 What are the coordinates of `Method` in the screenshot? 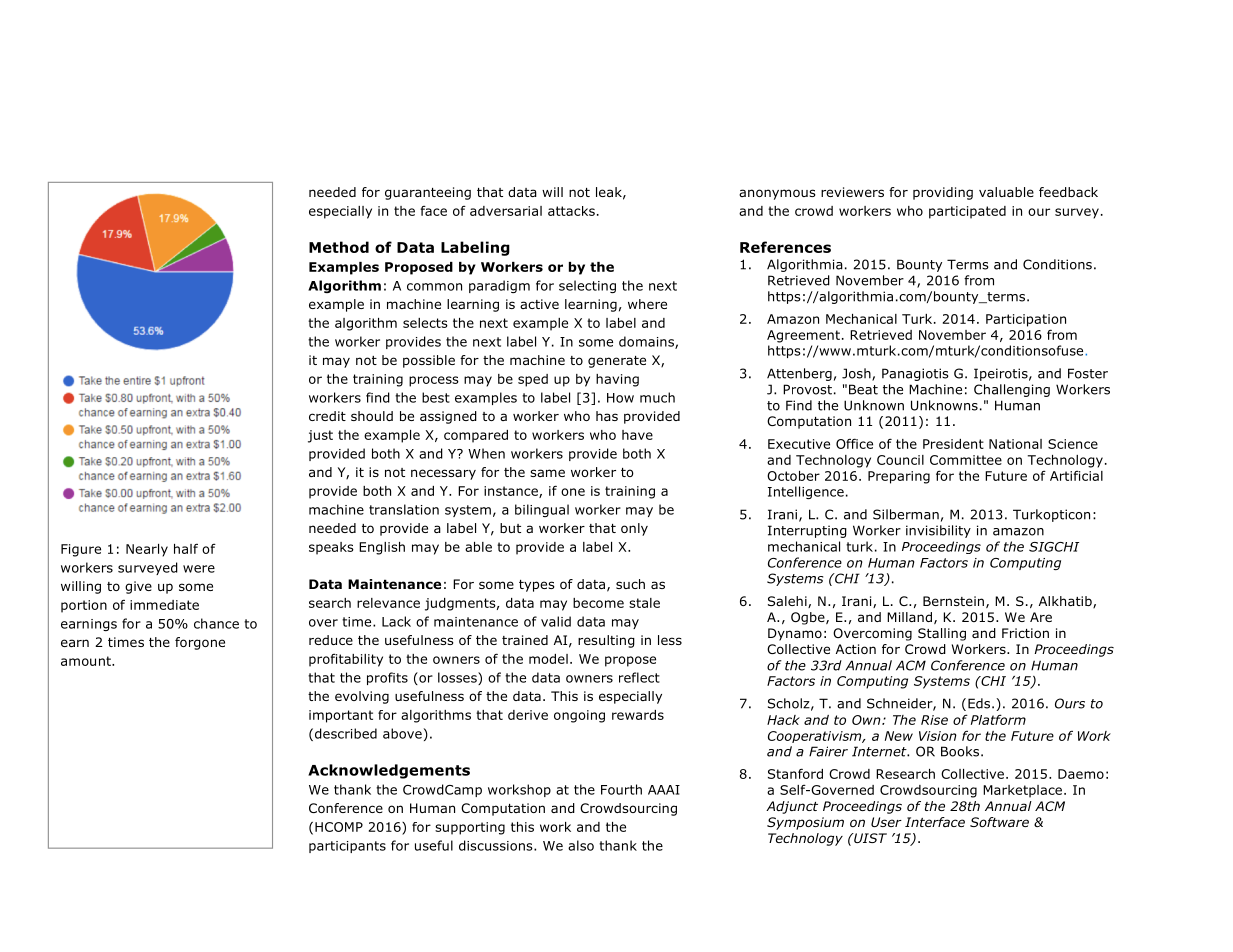 It's located at (339, 247).
